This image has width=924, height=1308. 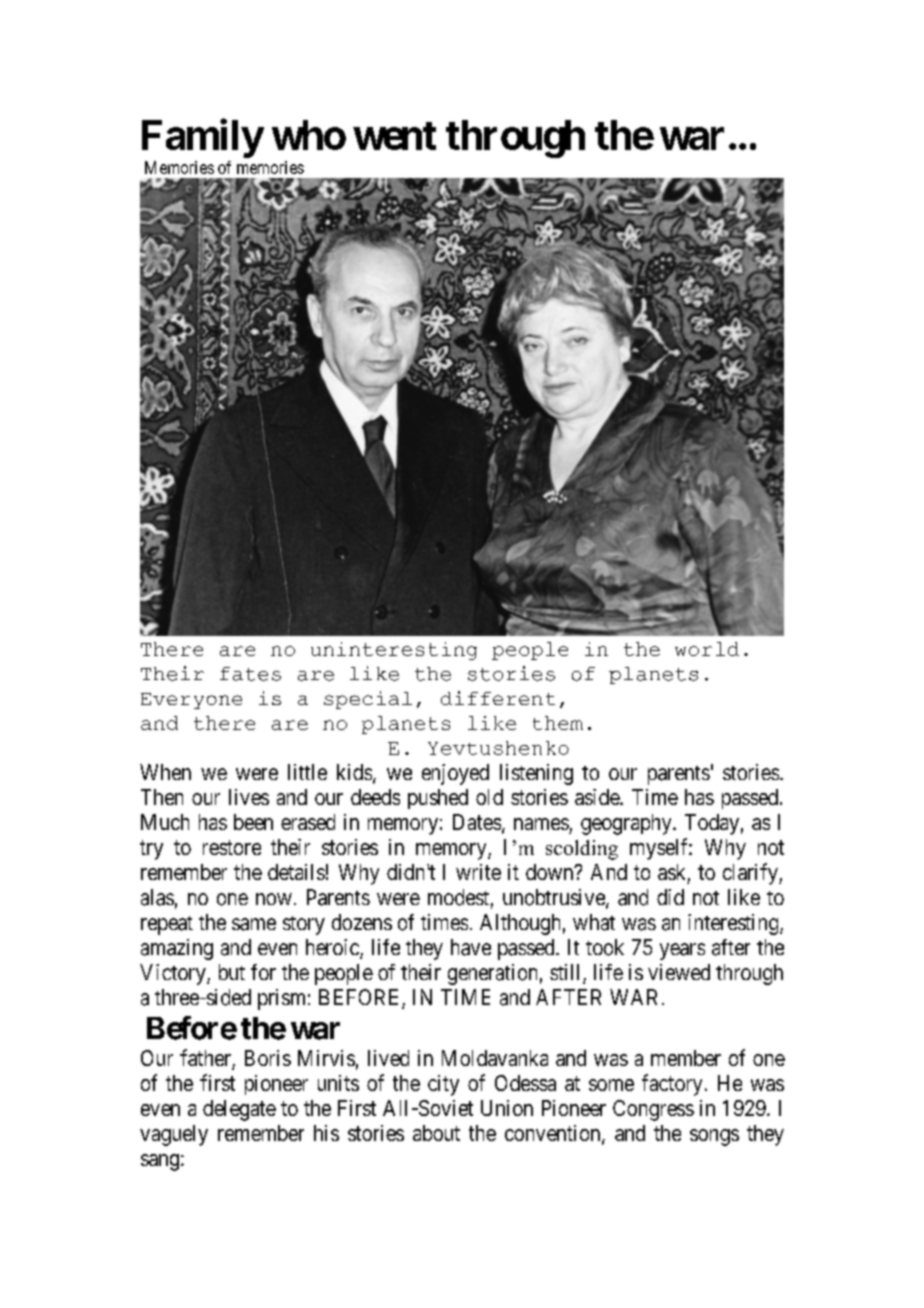 I want to click on songs, so click(x=714, y=1137).
